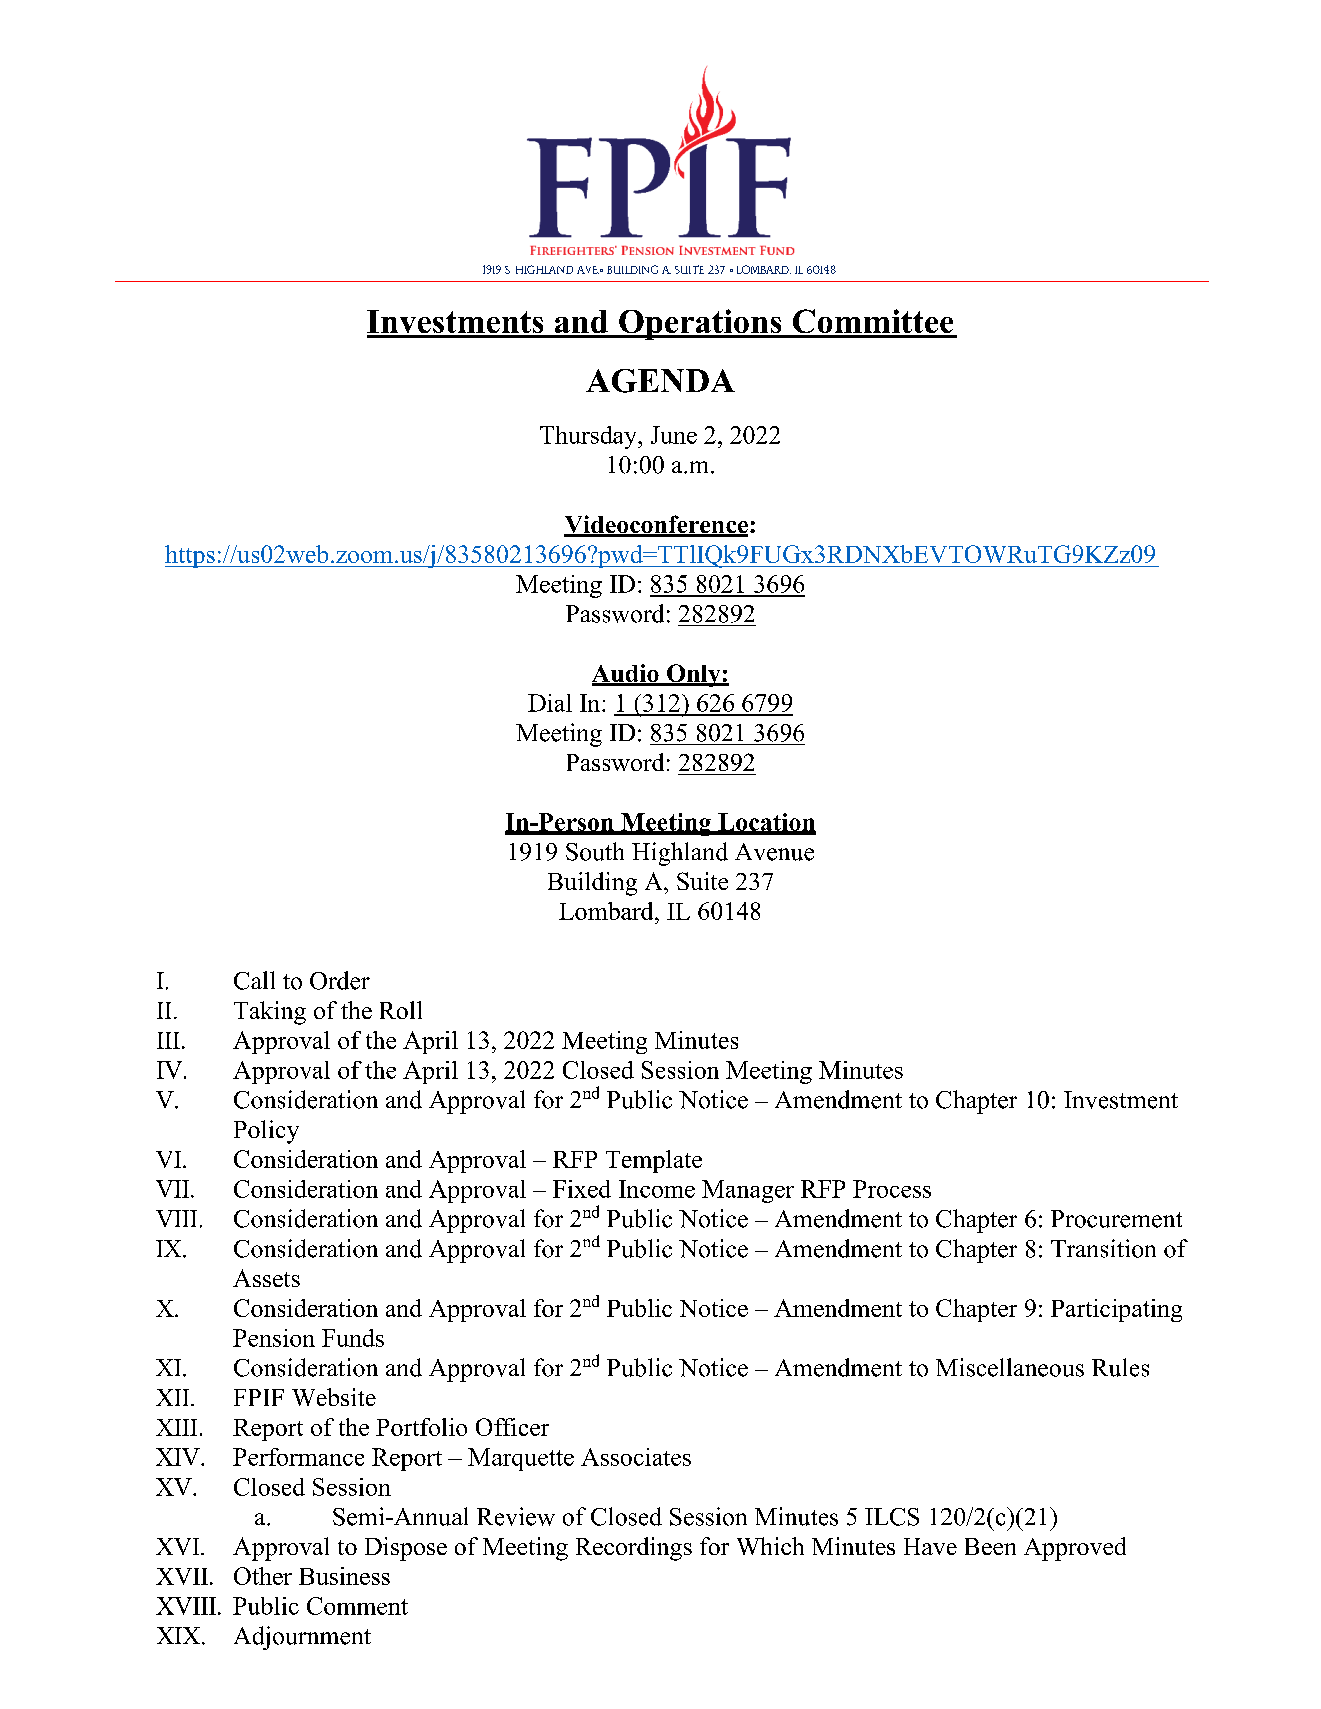 The image size is (1321, 1709). What do you see at coordinates (1010, 1367) in the page?
I see `Miscellaneous` at bounding box center [1010, 1367].
